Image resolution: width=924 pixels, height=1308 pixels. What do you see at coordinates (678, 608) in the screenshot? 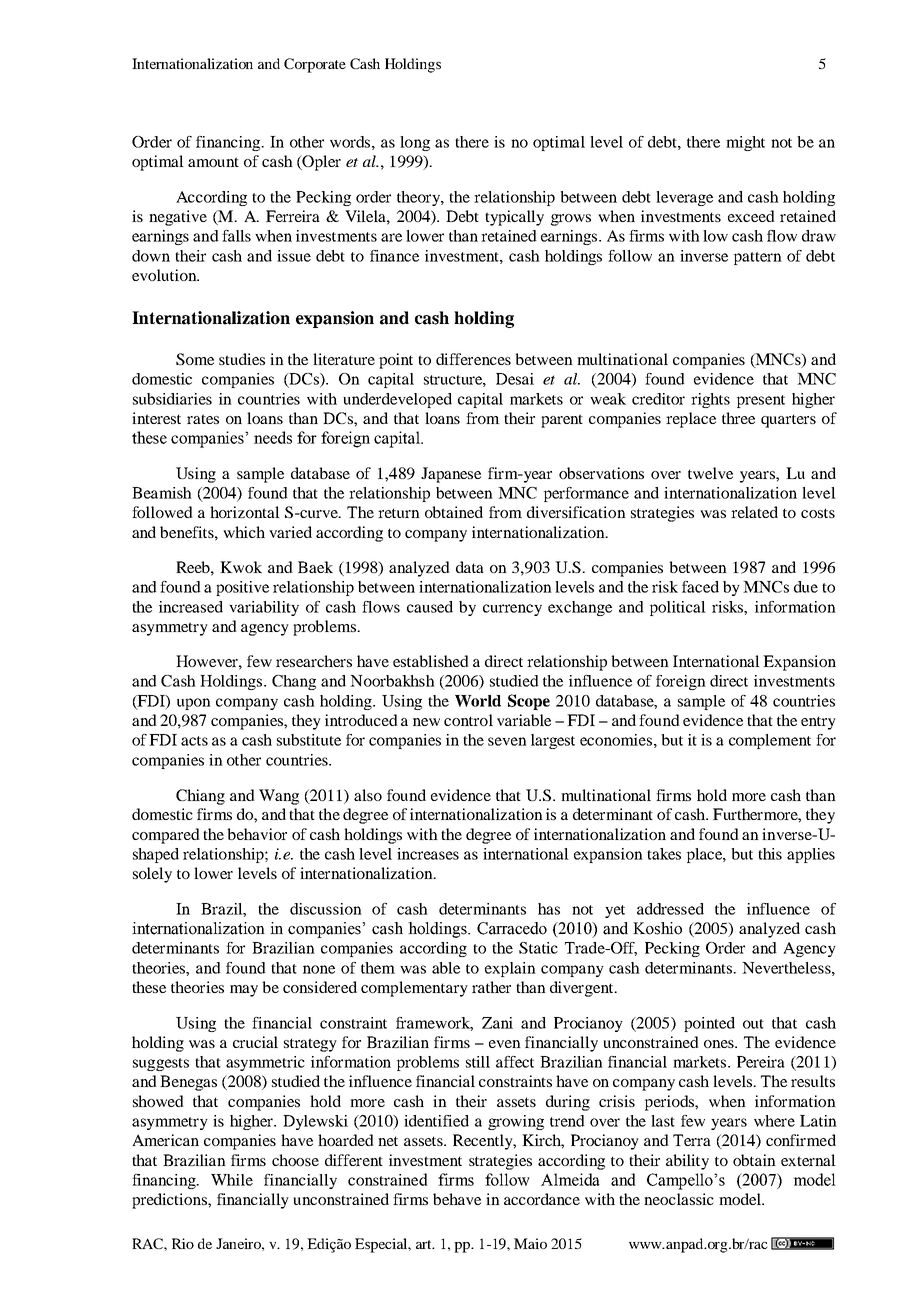
I see `political` at bounding box center [678, 608].
